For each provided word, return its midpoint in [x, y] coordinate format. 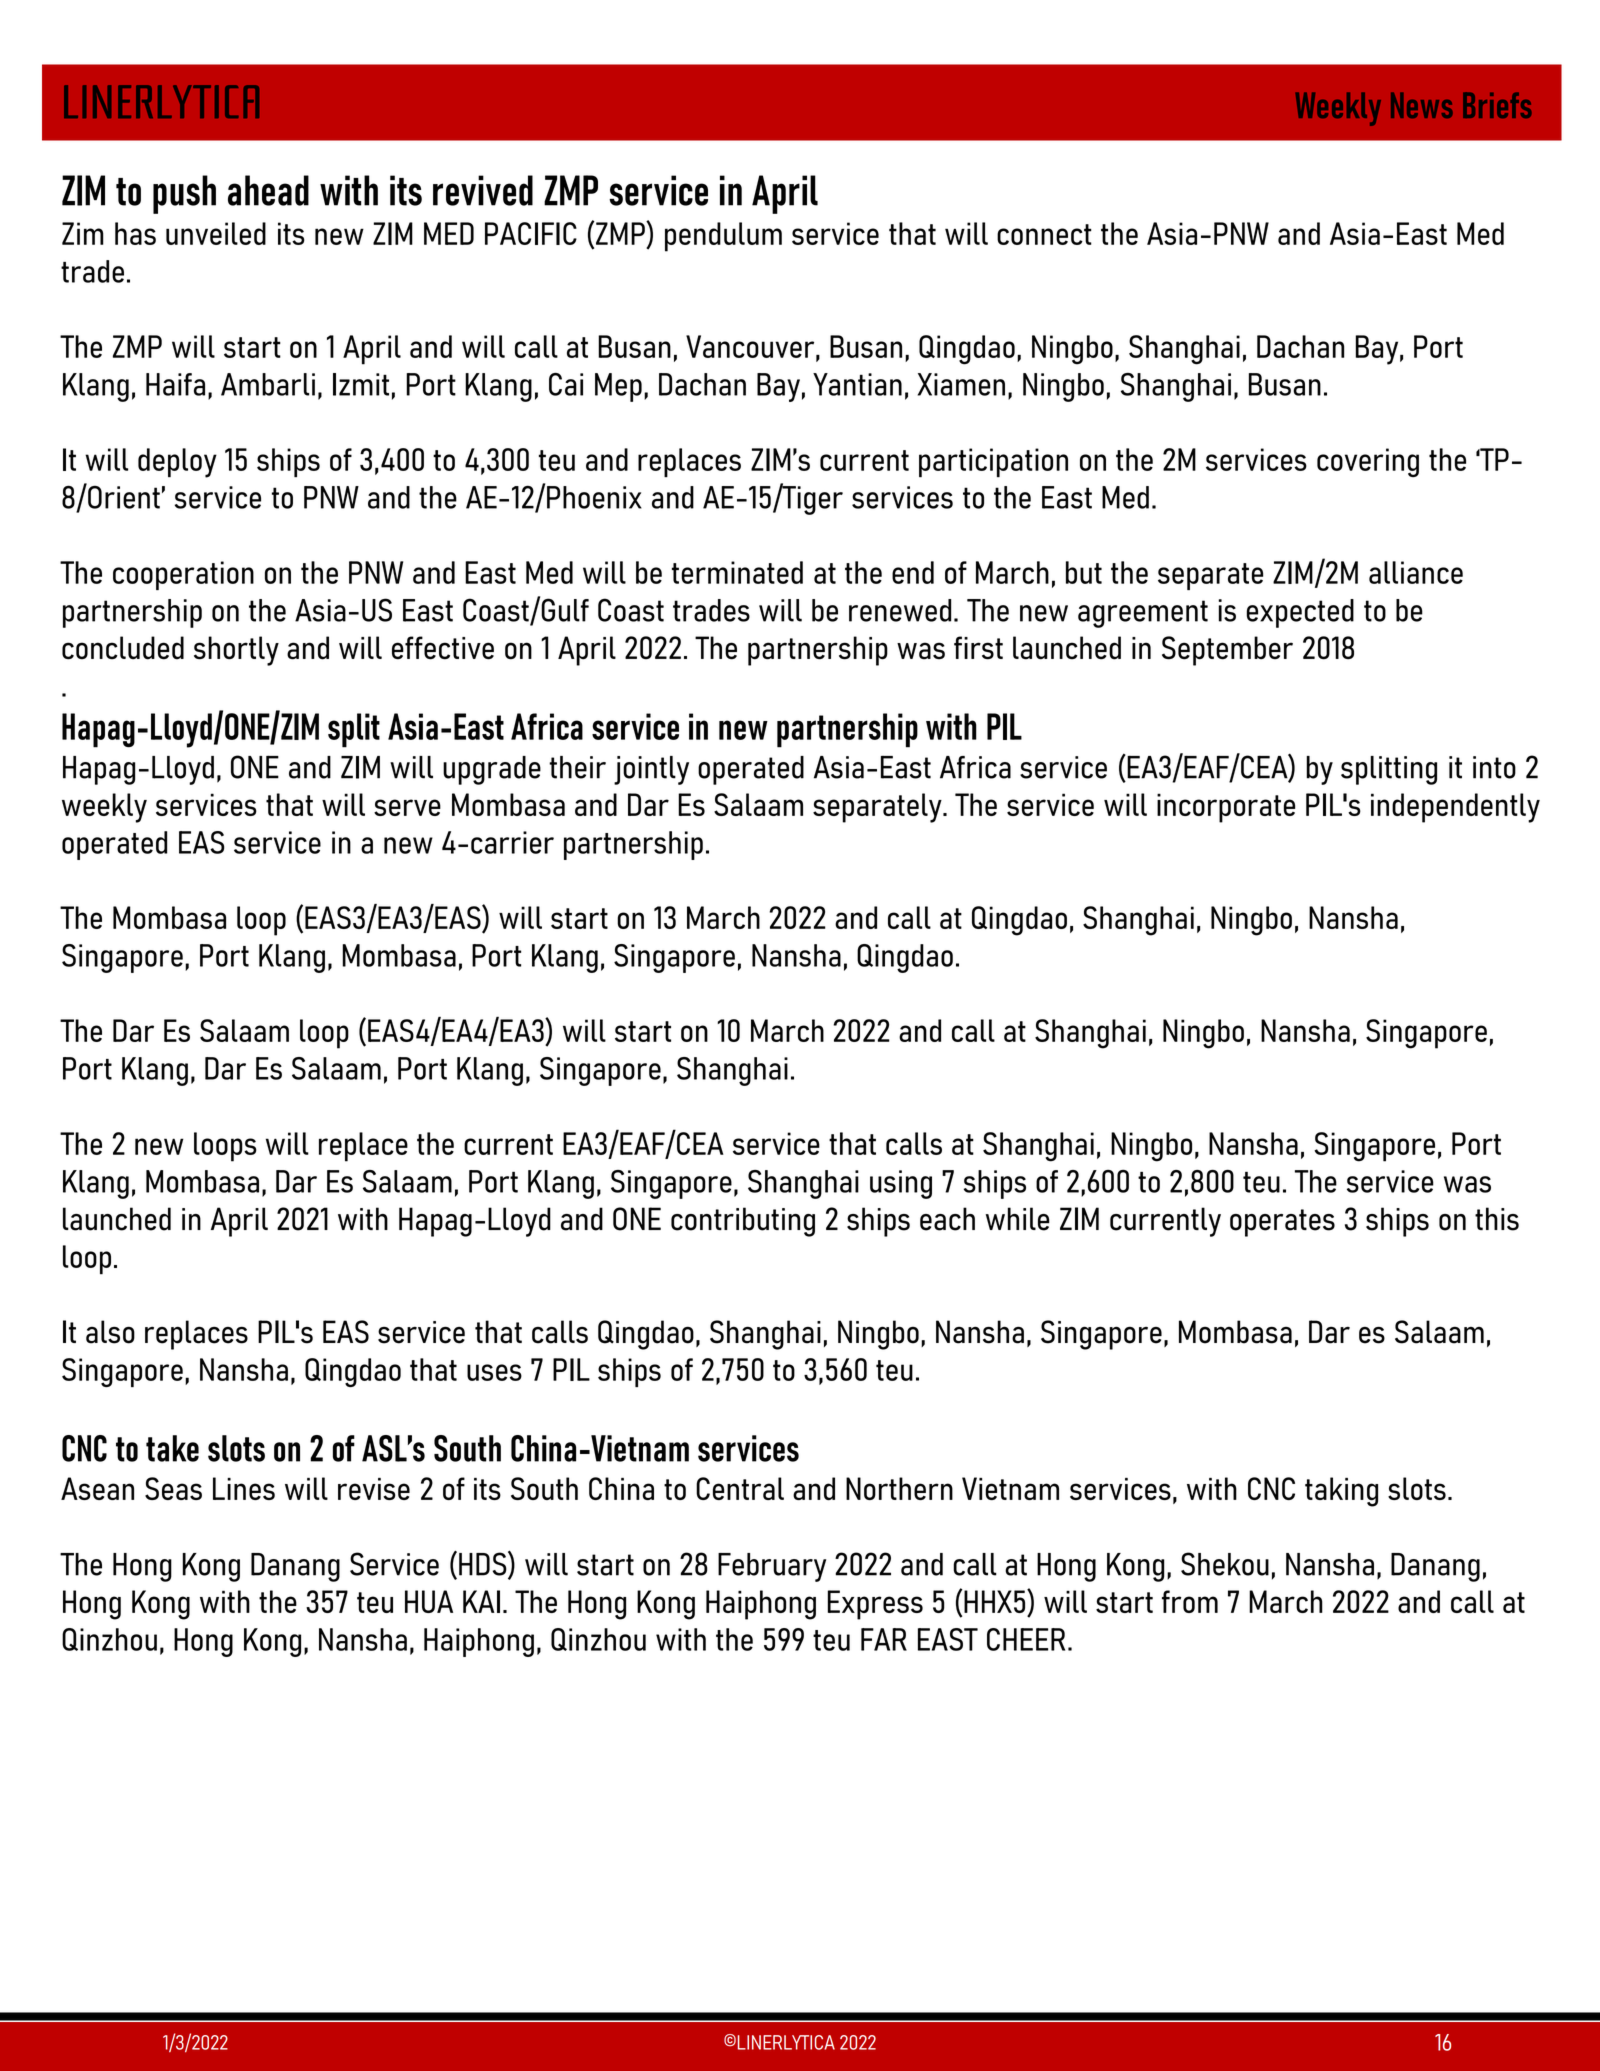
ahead [268, 190]
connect [1044, 234]
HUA [429, 1601]
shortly [236, 651]
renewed [900, 610]
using [901, 1184]
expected [1300, 613]
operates [1282, 1223]
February [772, 1567]
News [1422, 105]
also [110, 1332]
